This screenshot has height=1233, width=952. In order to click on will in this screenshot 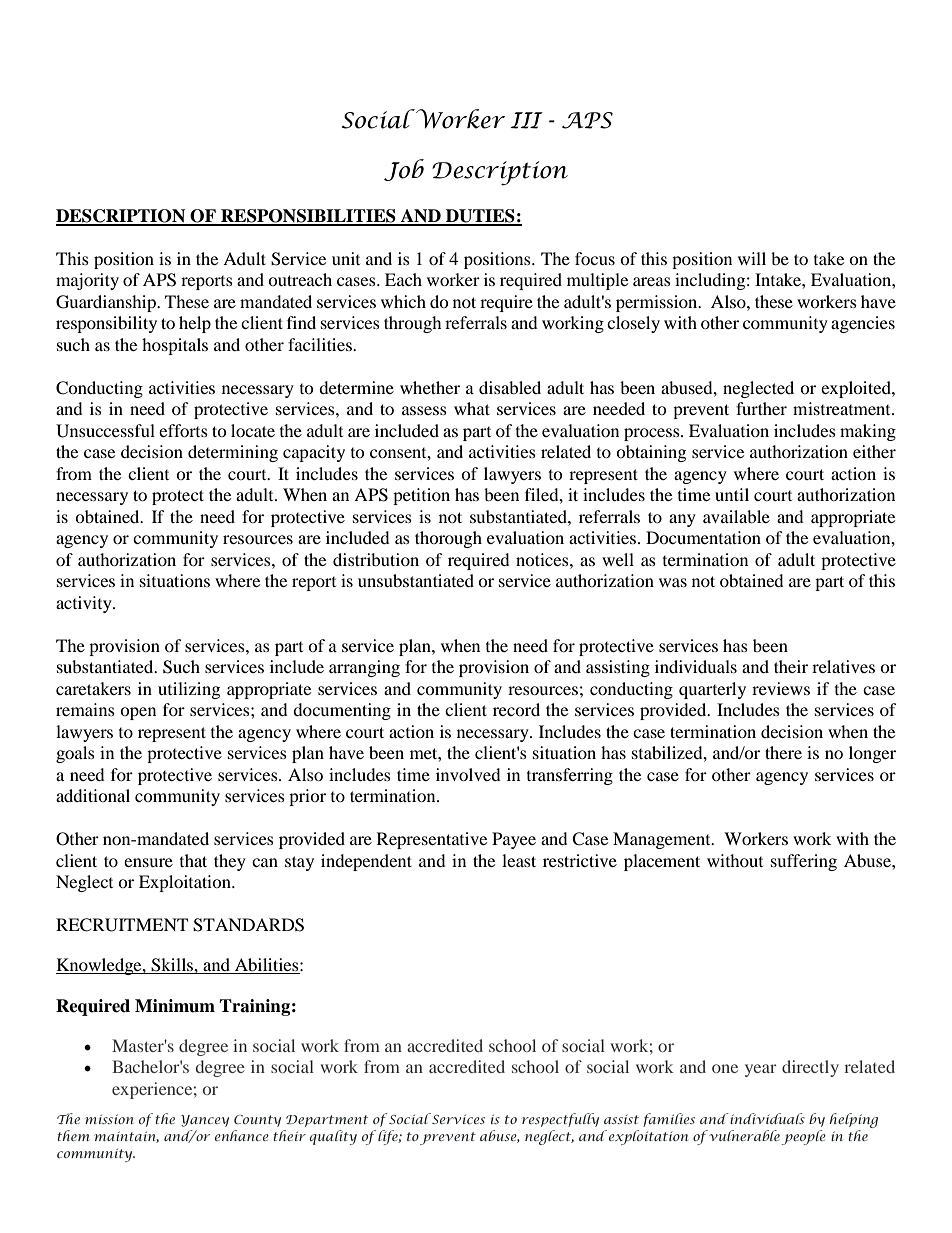, I will do `click(752, 258)`.
